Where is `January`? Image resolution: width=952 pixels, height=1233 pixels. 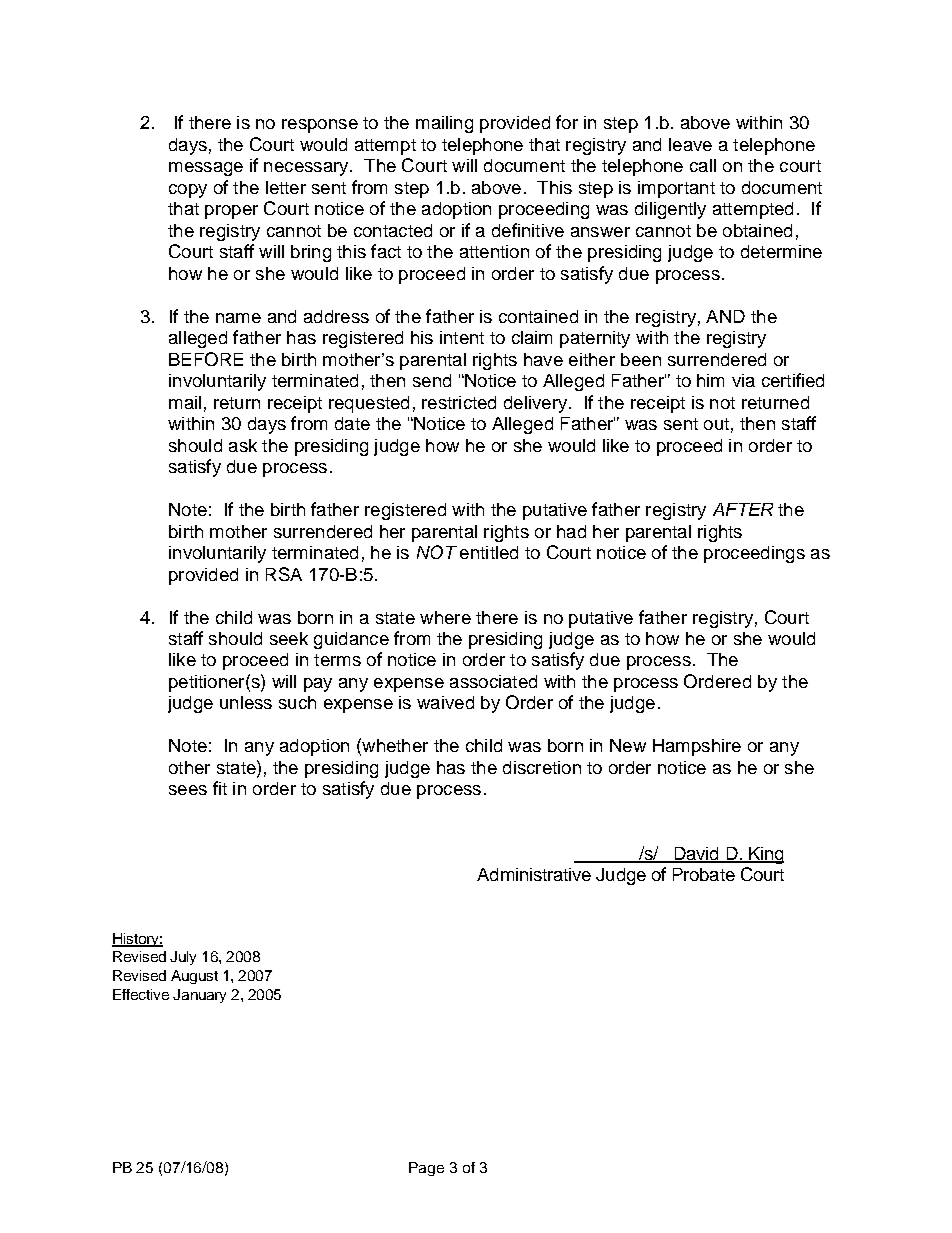 January is located at coordinates (199, 996).
